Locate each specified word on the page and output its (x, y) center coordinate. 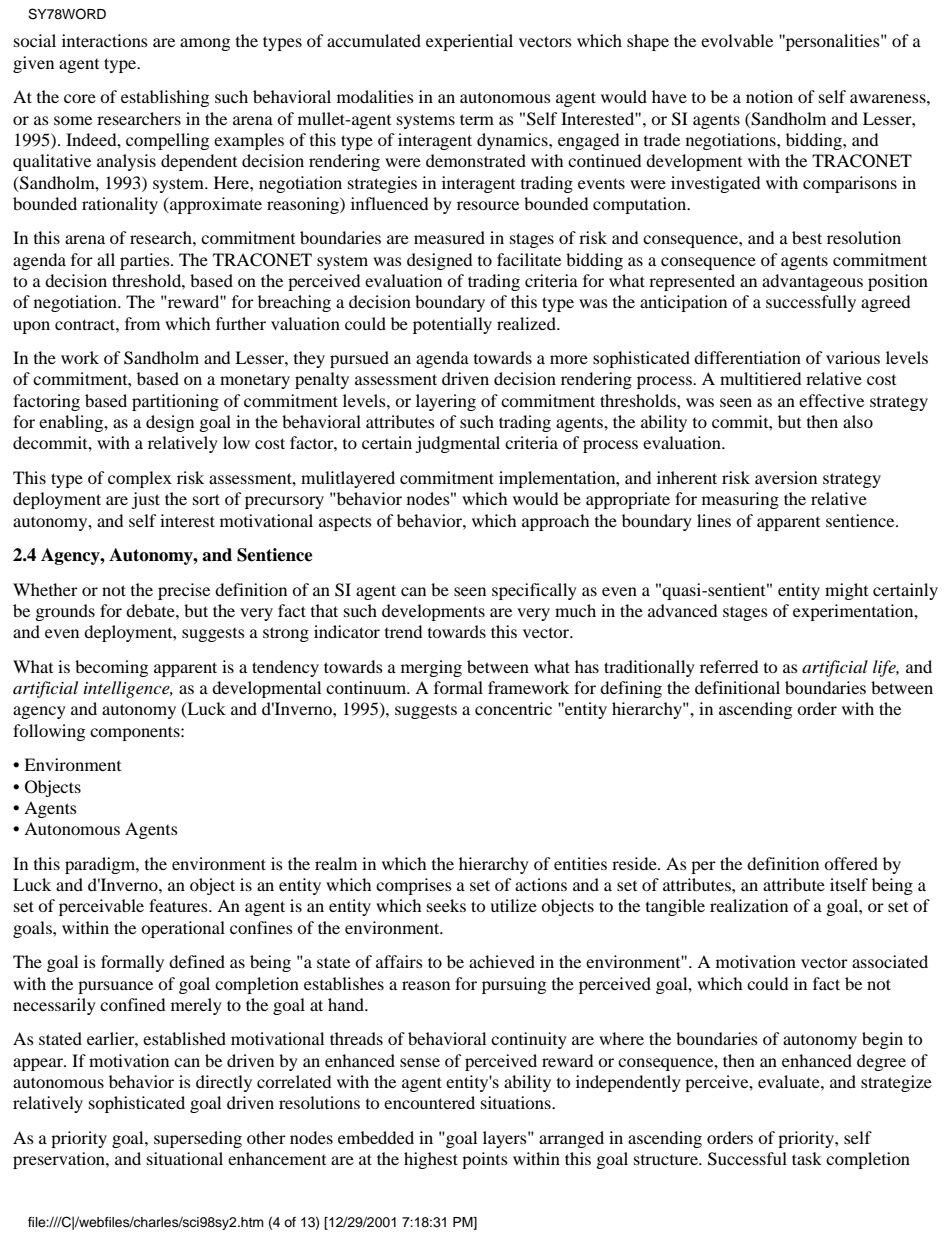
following (49, 732)
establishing (165, 98)
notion (769, 96)
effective (831, 400)
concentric (513, 708)
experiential (469, 42)
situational (185, 1158)
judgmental (457, 444)
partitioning (175, 402)
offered (851, 863)
